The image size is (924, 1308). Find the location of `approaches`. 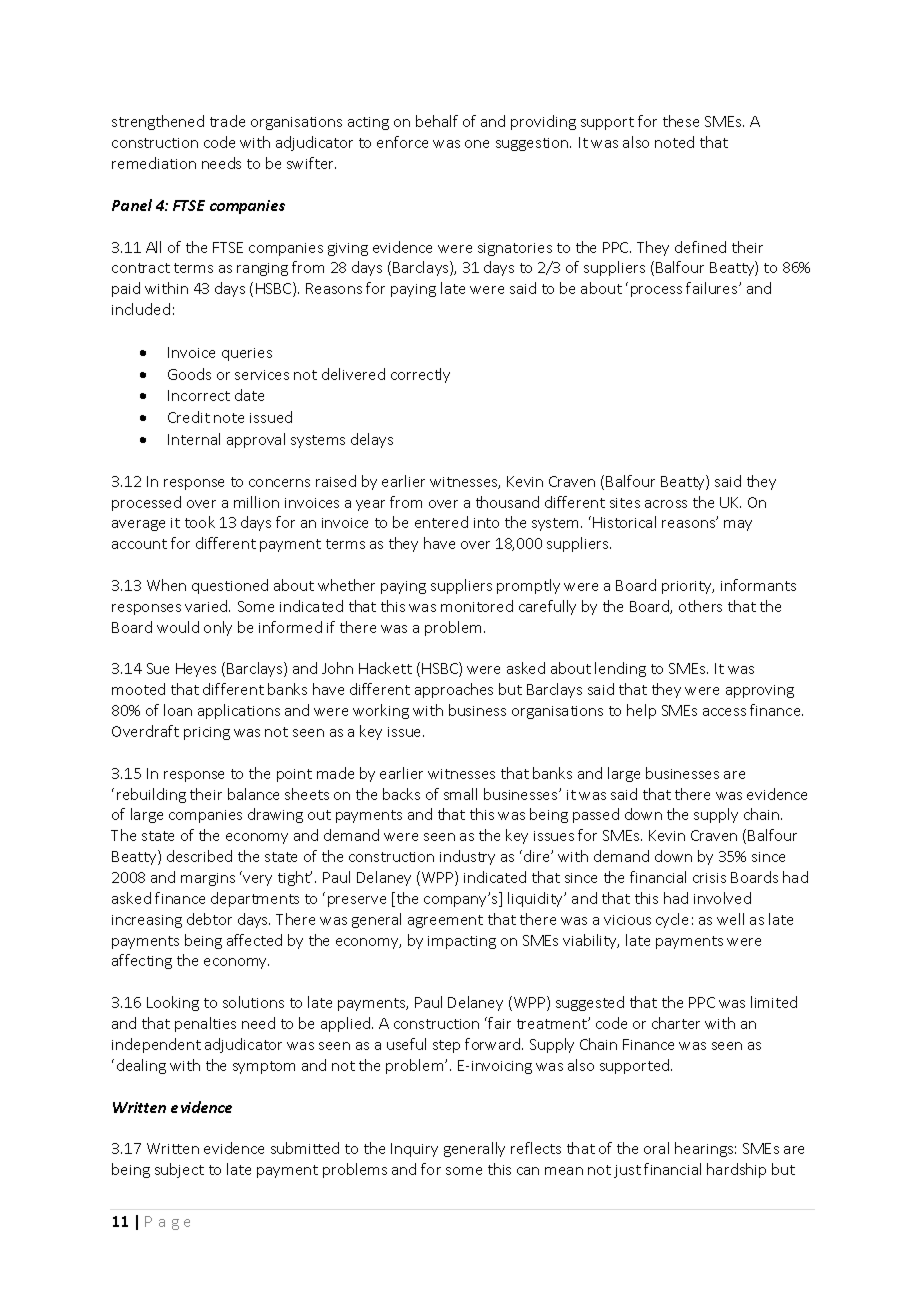

approaches is located at coordinates (454, 690).
